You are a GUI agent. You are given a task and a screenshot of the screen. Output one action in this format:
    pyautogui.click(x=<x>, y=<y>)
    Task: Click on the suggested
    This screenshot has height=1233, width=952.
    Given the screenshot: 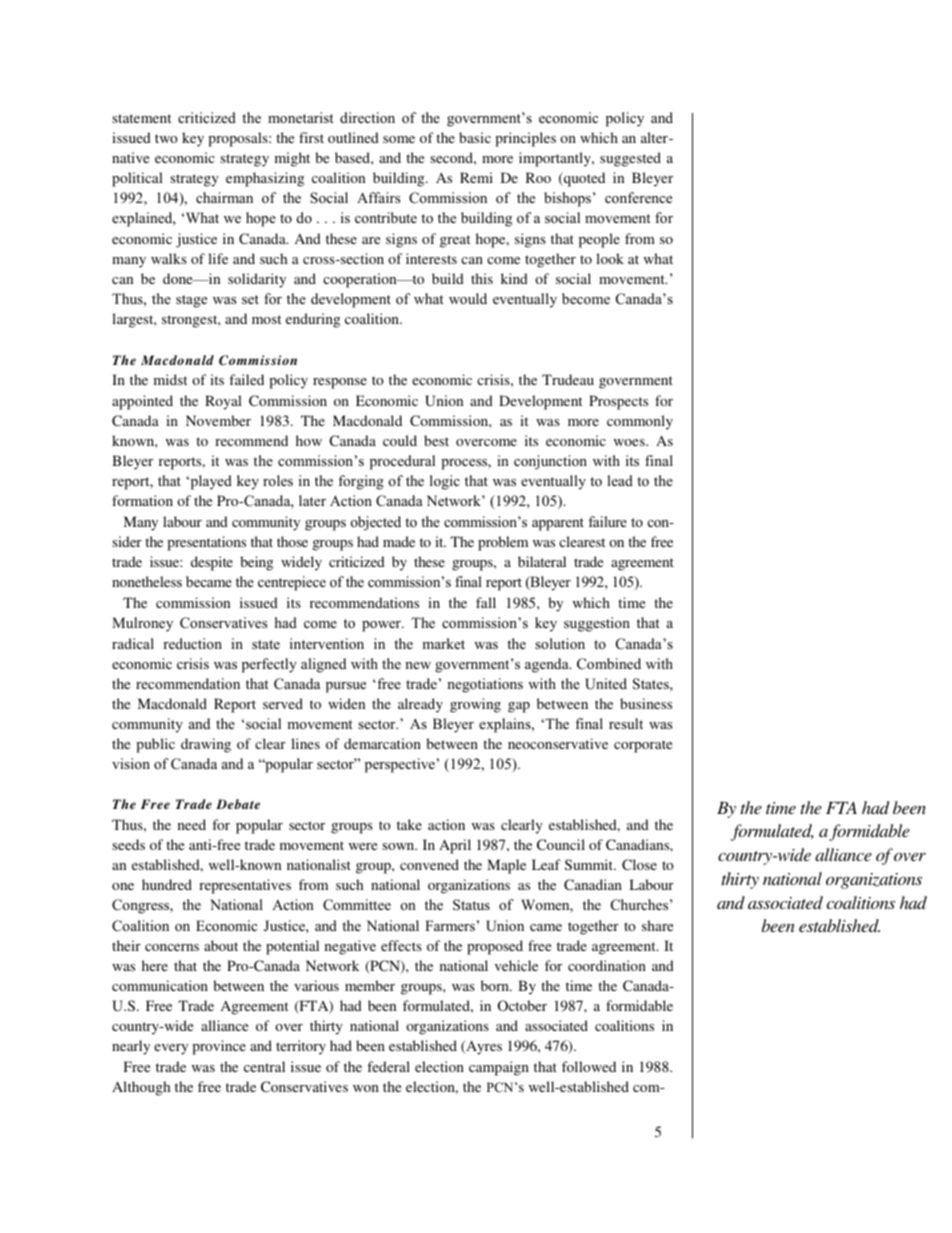 What is the action you would take?
    pyautogui.click(x=630, y=159)
